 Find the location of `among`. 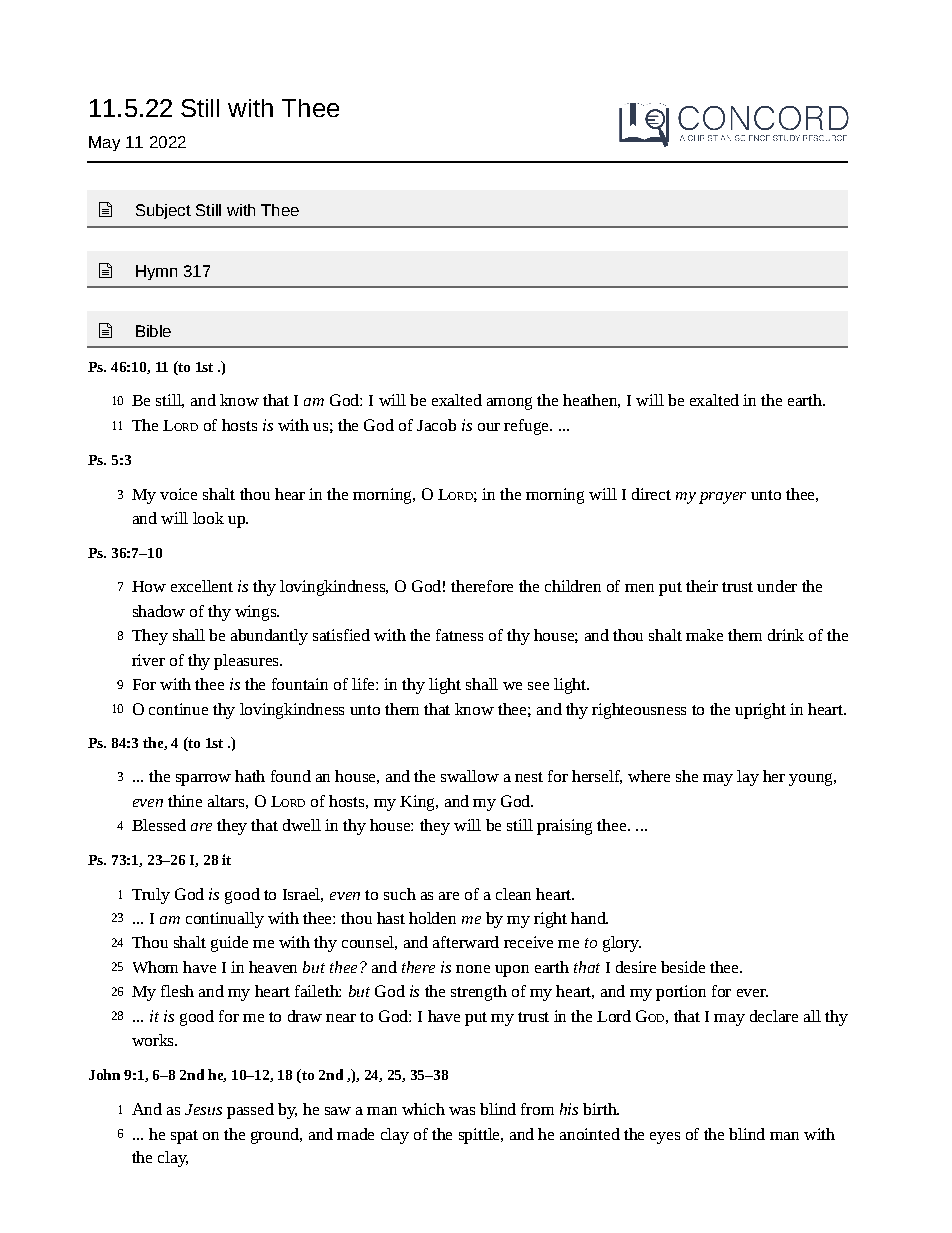

among is located at coordinates (509, 403).
